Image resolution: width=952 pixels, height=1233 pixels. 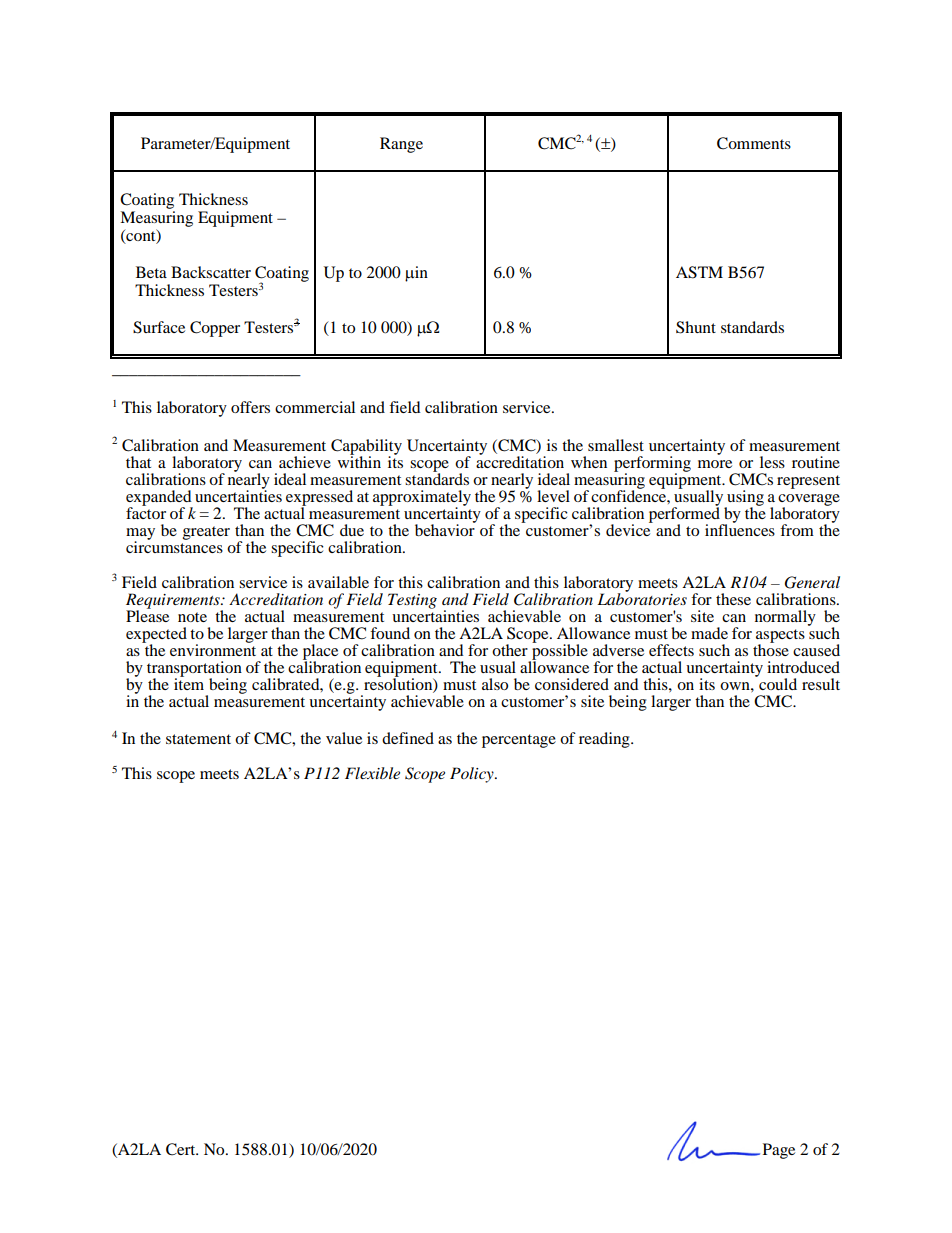 I want to click on Flexible, so click(x=372, y=773).
